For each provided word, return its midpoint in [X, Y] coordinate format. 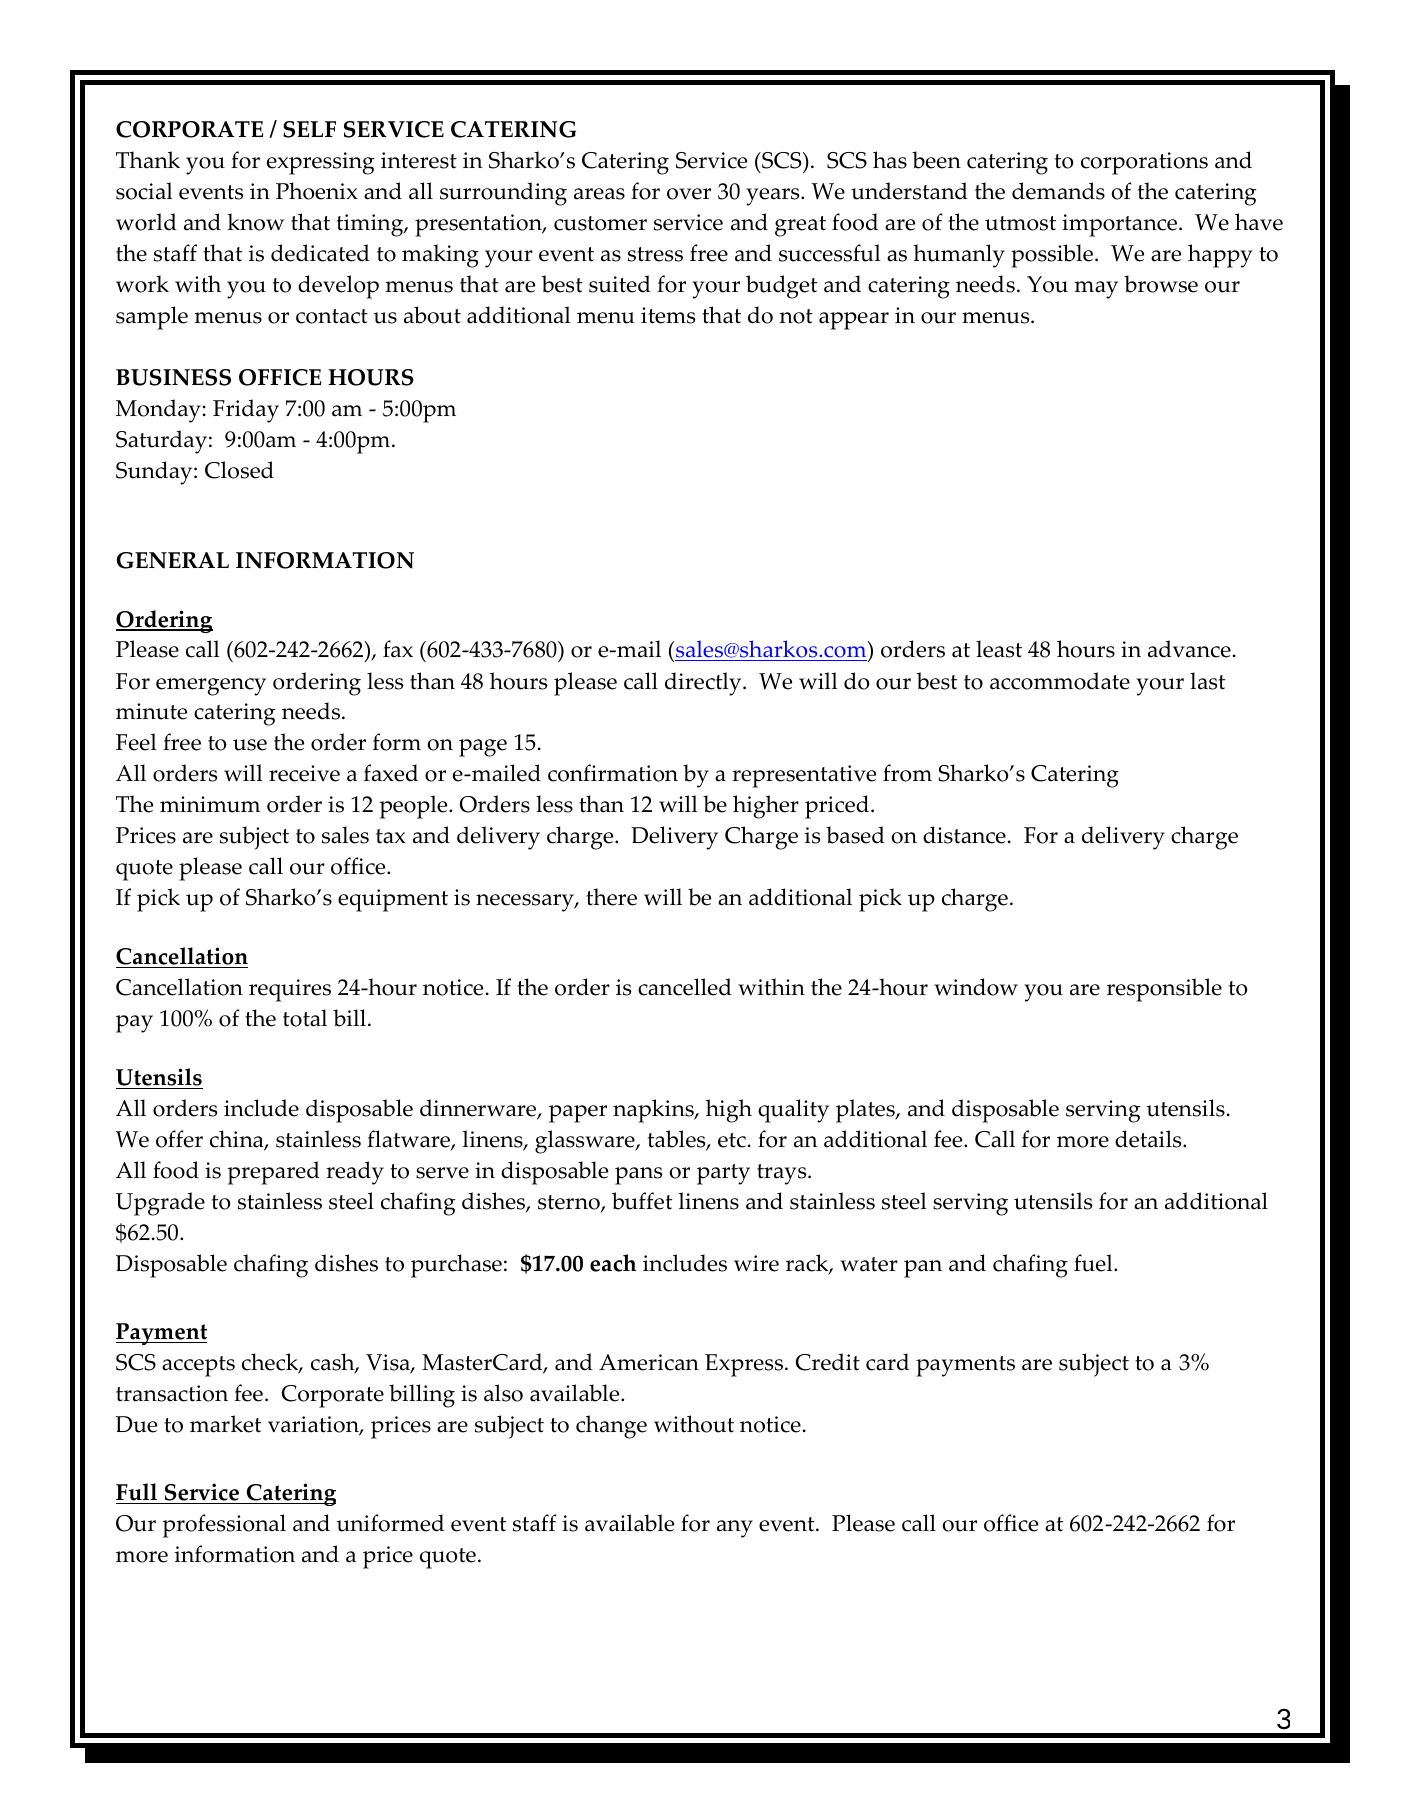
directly [704, 684]
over [689, 194]
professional [224, 1526]
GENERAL [173, 560]
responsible [1164, 990]
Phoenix [317, 191]
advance [1189, 649]
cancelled [685, 987]
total [305, 1018]
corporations [1144, 163]
